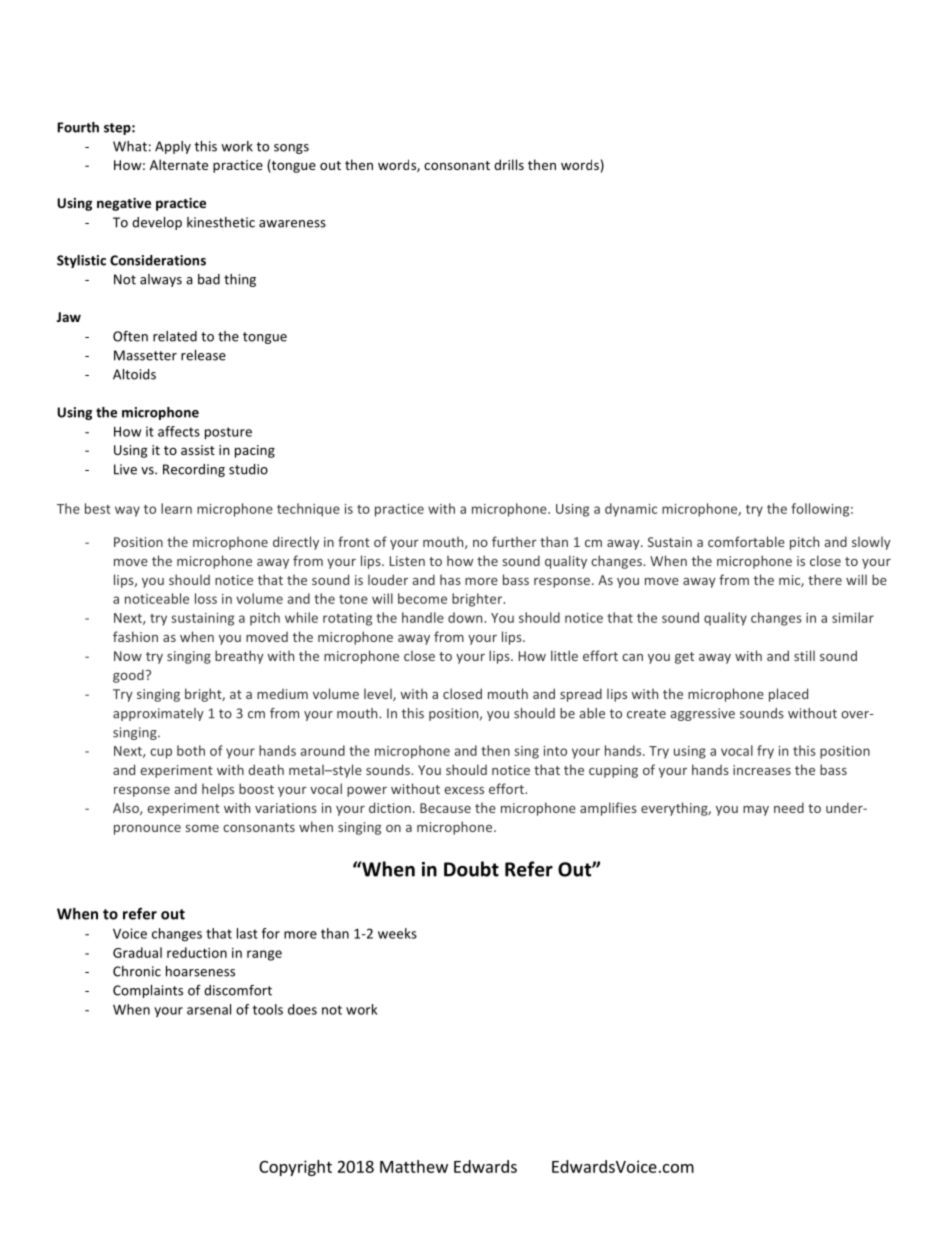 The width and height of the page is (952, 1233). Describe the element at coordinates (295, 1168) in the page. I see `Copyright` at that location.
